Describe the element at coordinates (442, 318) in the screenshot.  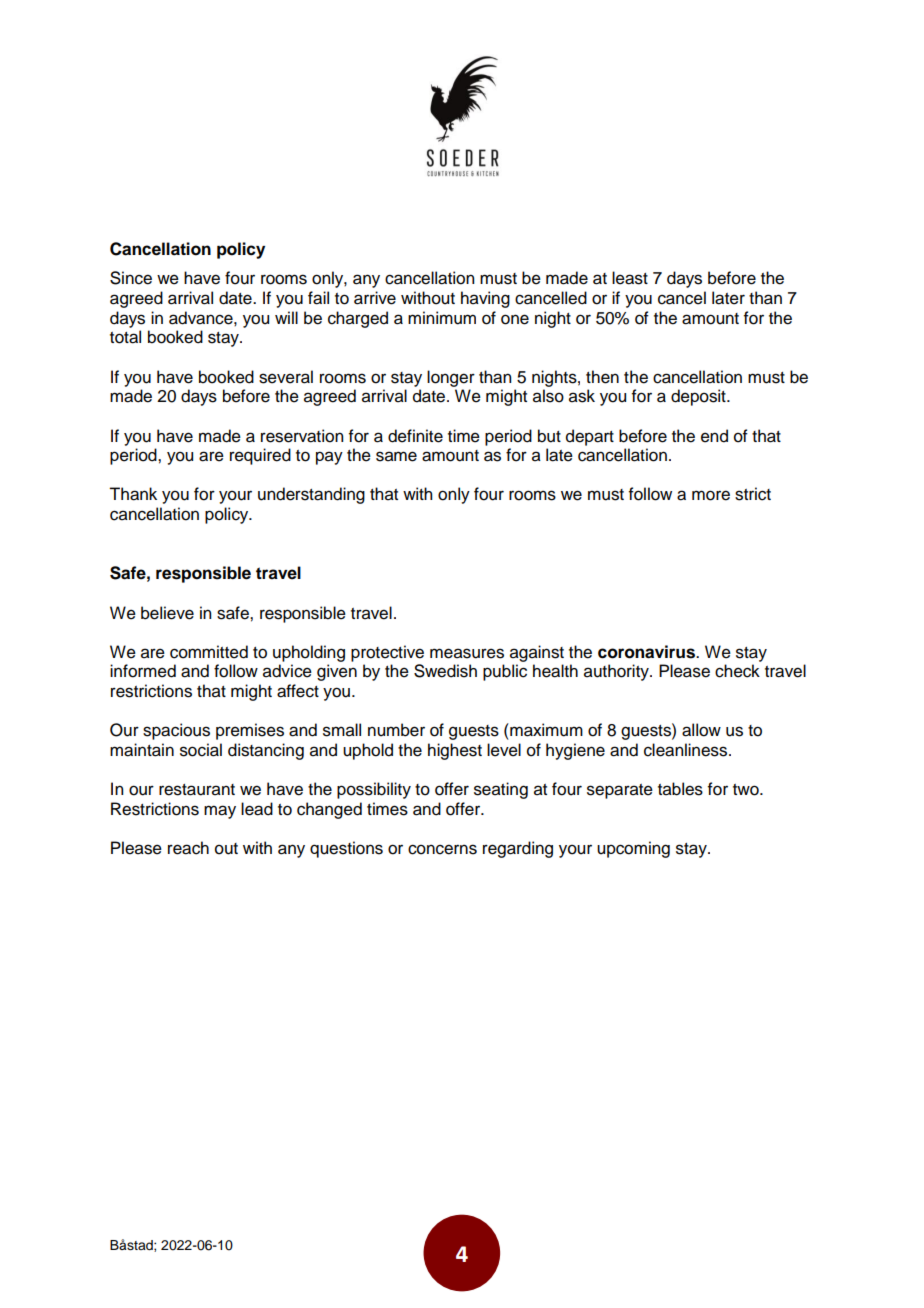
I see `minimum` at that location.
